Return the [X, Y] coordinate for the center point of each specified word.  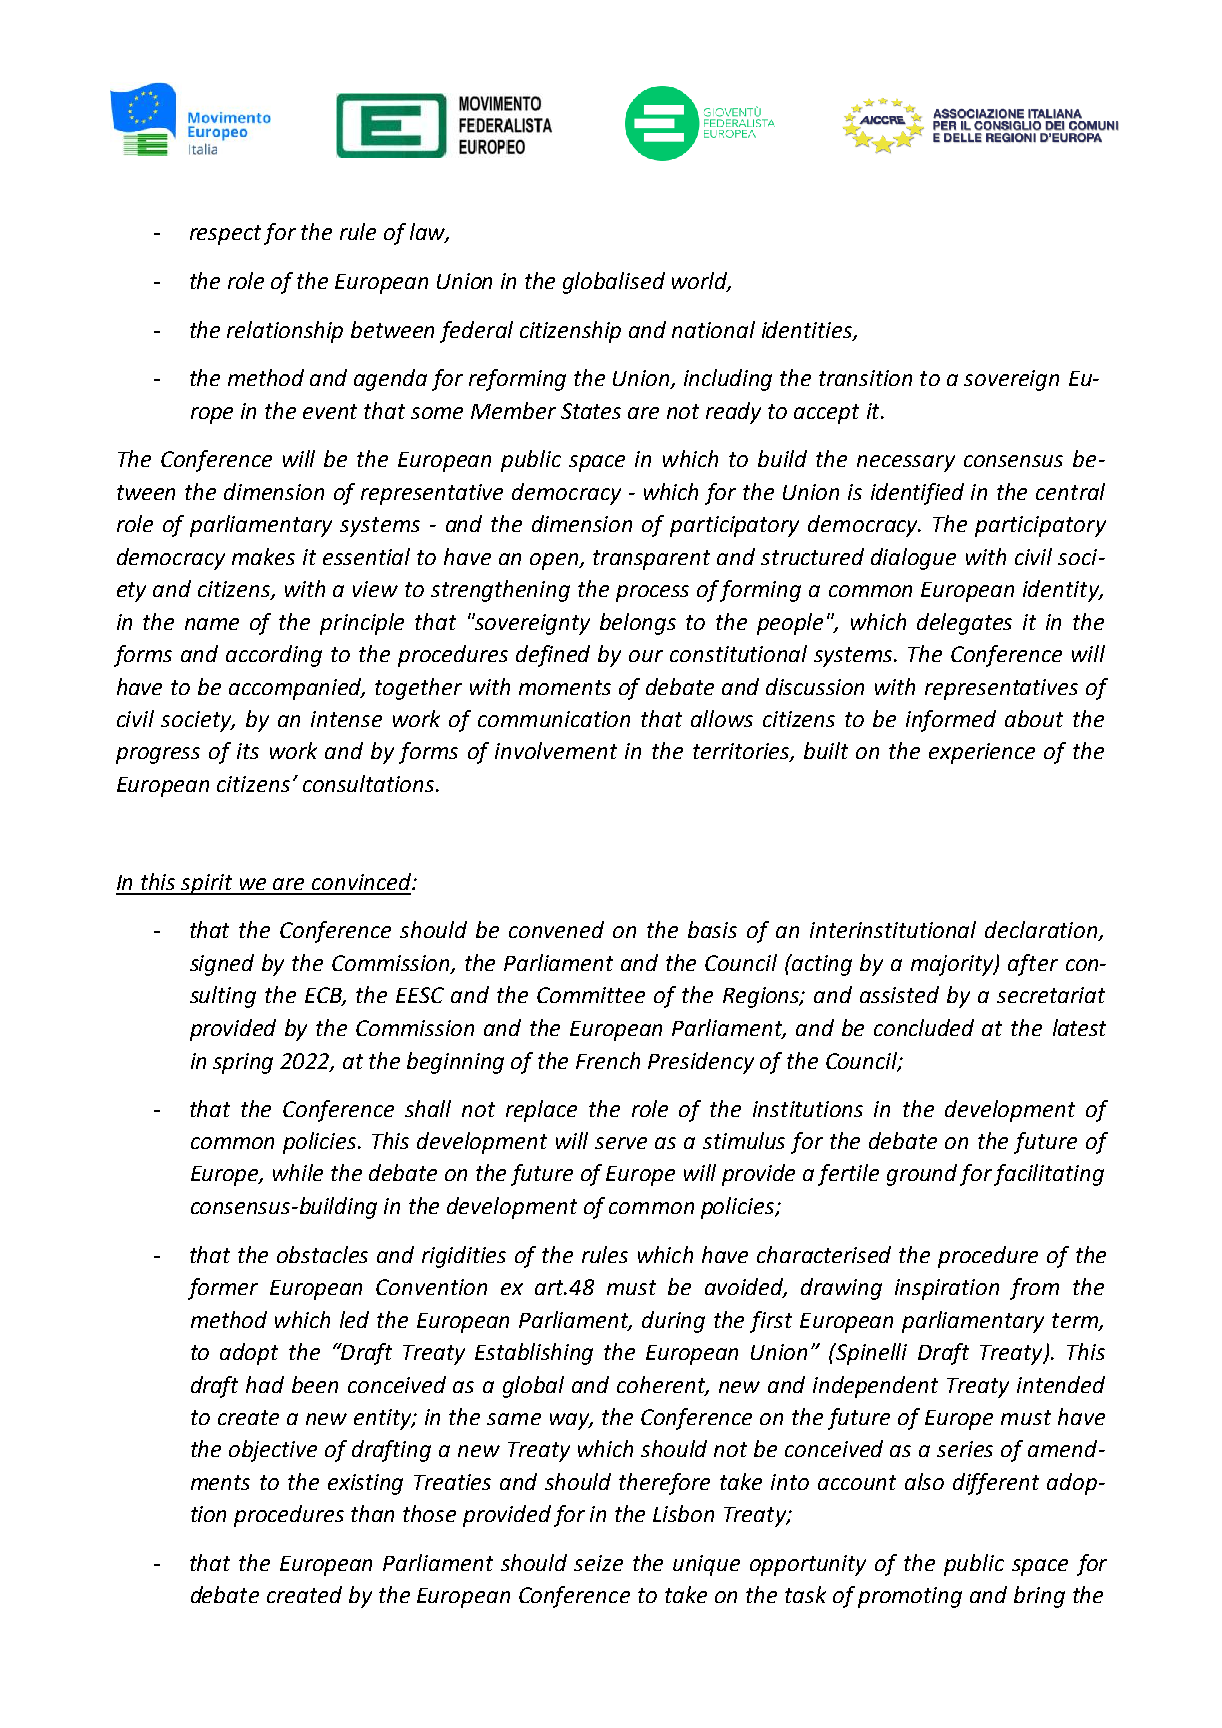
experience [982, 753]
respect [225, 235]
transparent [651, 560]
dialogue [913, 559]
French [608, 1060]
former [223, 1289]
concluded [924, 1027]
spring [243, 1063]
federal [476, 332]
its [248, 751]
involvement [556, 750]
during [673, 1322]
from [1034, 1289]
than [372, 1513]
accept [826, 414]
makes [263, 556]
